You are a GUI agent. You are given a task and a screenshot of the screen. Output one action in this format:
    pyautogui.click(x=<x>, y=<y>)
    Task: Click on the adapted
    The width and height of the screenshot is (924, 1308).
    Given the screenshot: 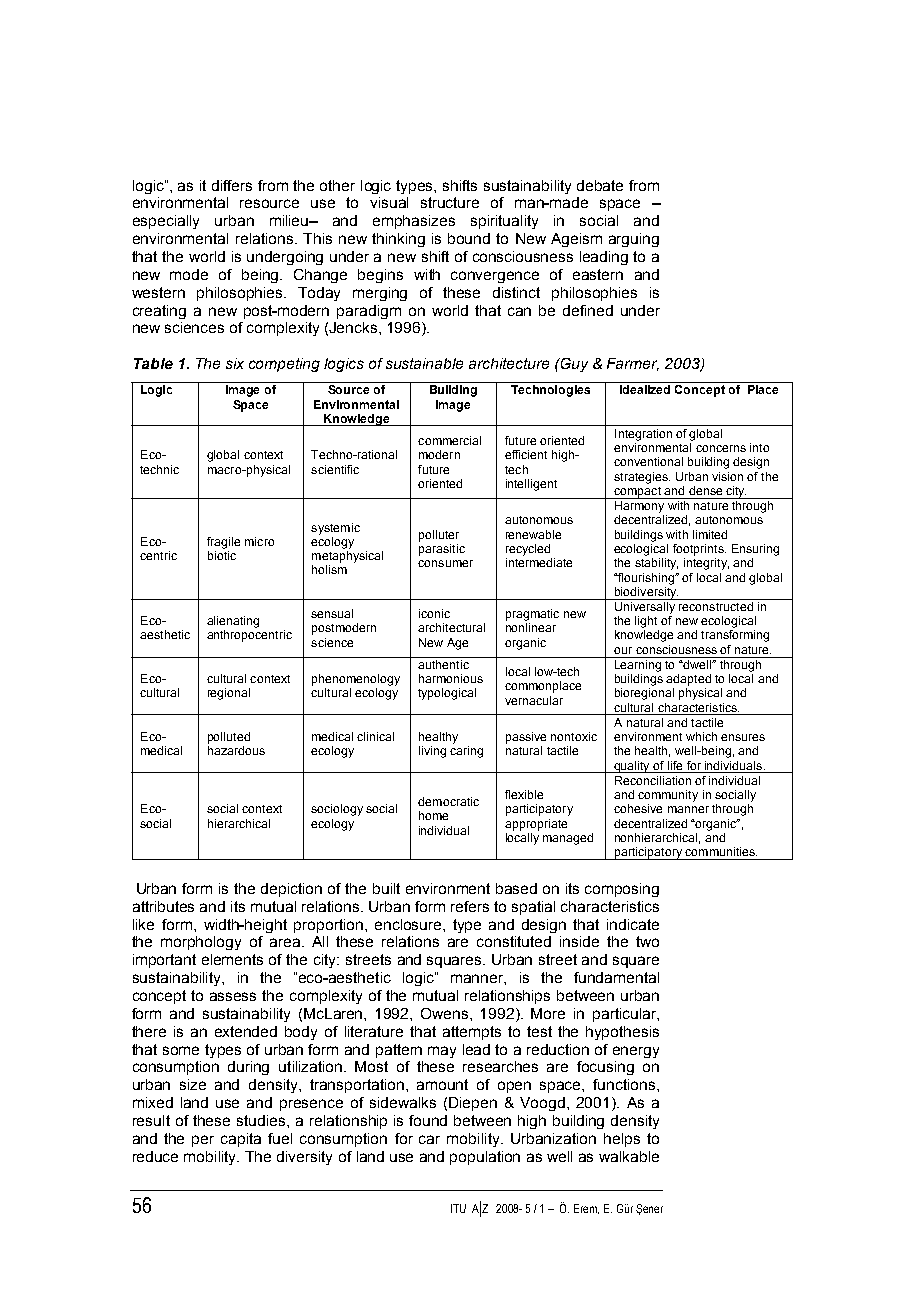 What is the action you would take?
    pyautogui.click(x=688, y=680)
